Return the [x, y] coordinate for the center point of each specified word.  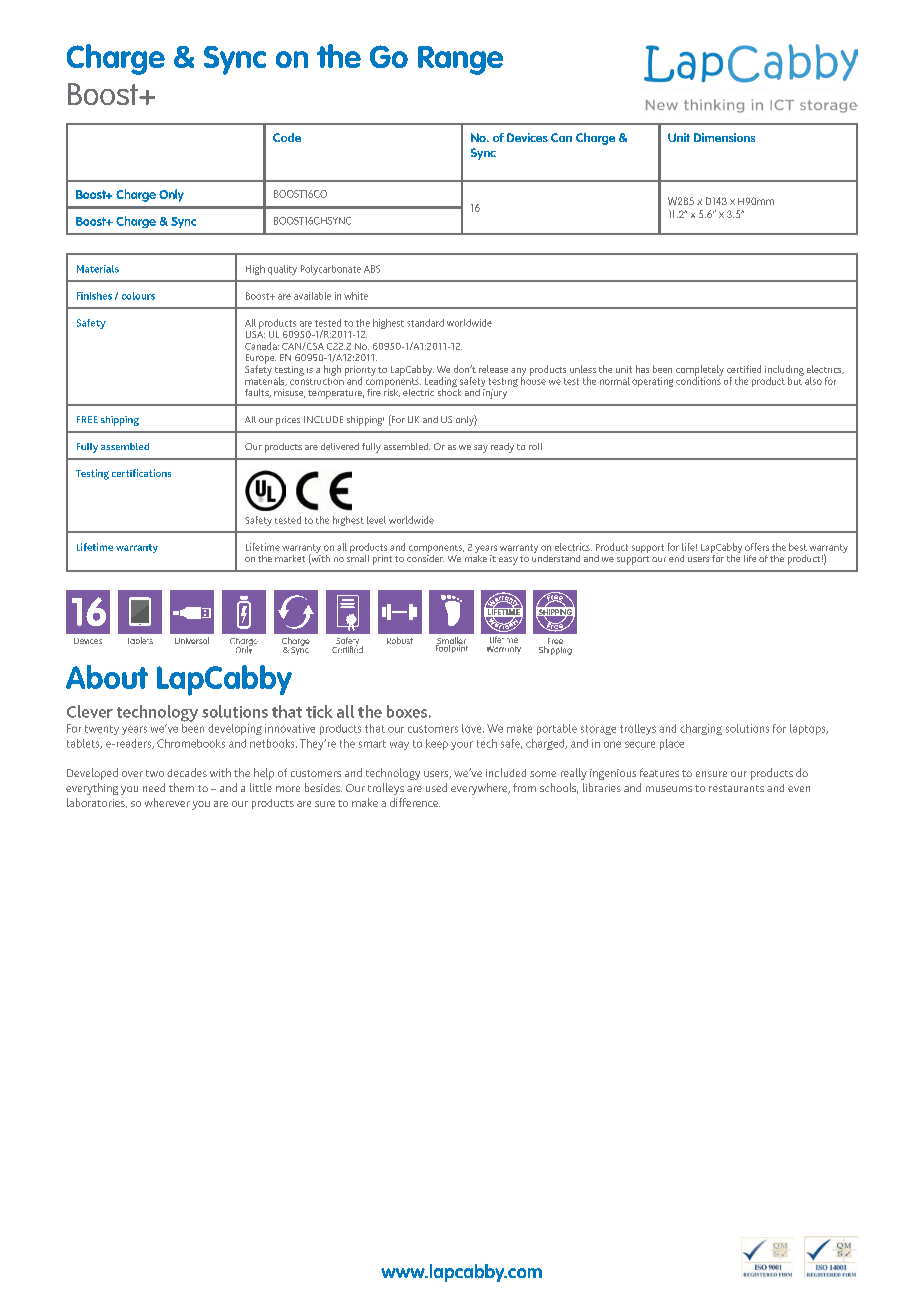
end [676, 558]
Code [287, 137]
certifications [141, 473]
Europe [261, 360]
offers [757, 547]
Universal [192, 640]
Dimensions [724, 137]
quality [282, 270]
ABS [372, 269]
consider [425, 557]
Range [460, 60]
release [493, 369]
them [181, 787]
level [376, 520]
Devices [527, 137]
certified [744, 369]
